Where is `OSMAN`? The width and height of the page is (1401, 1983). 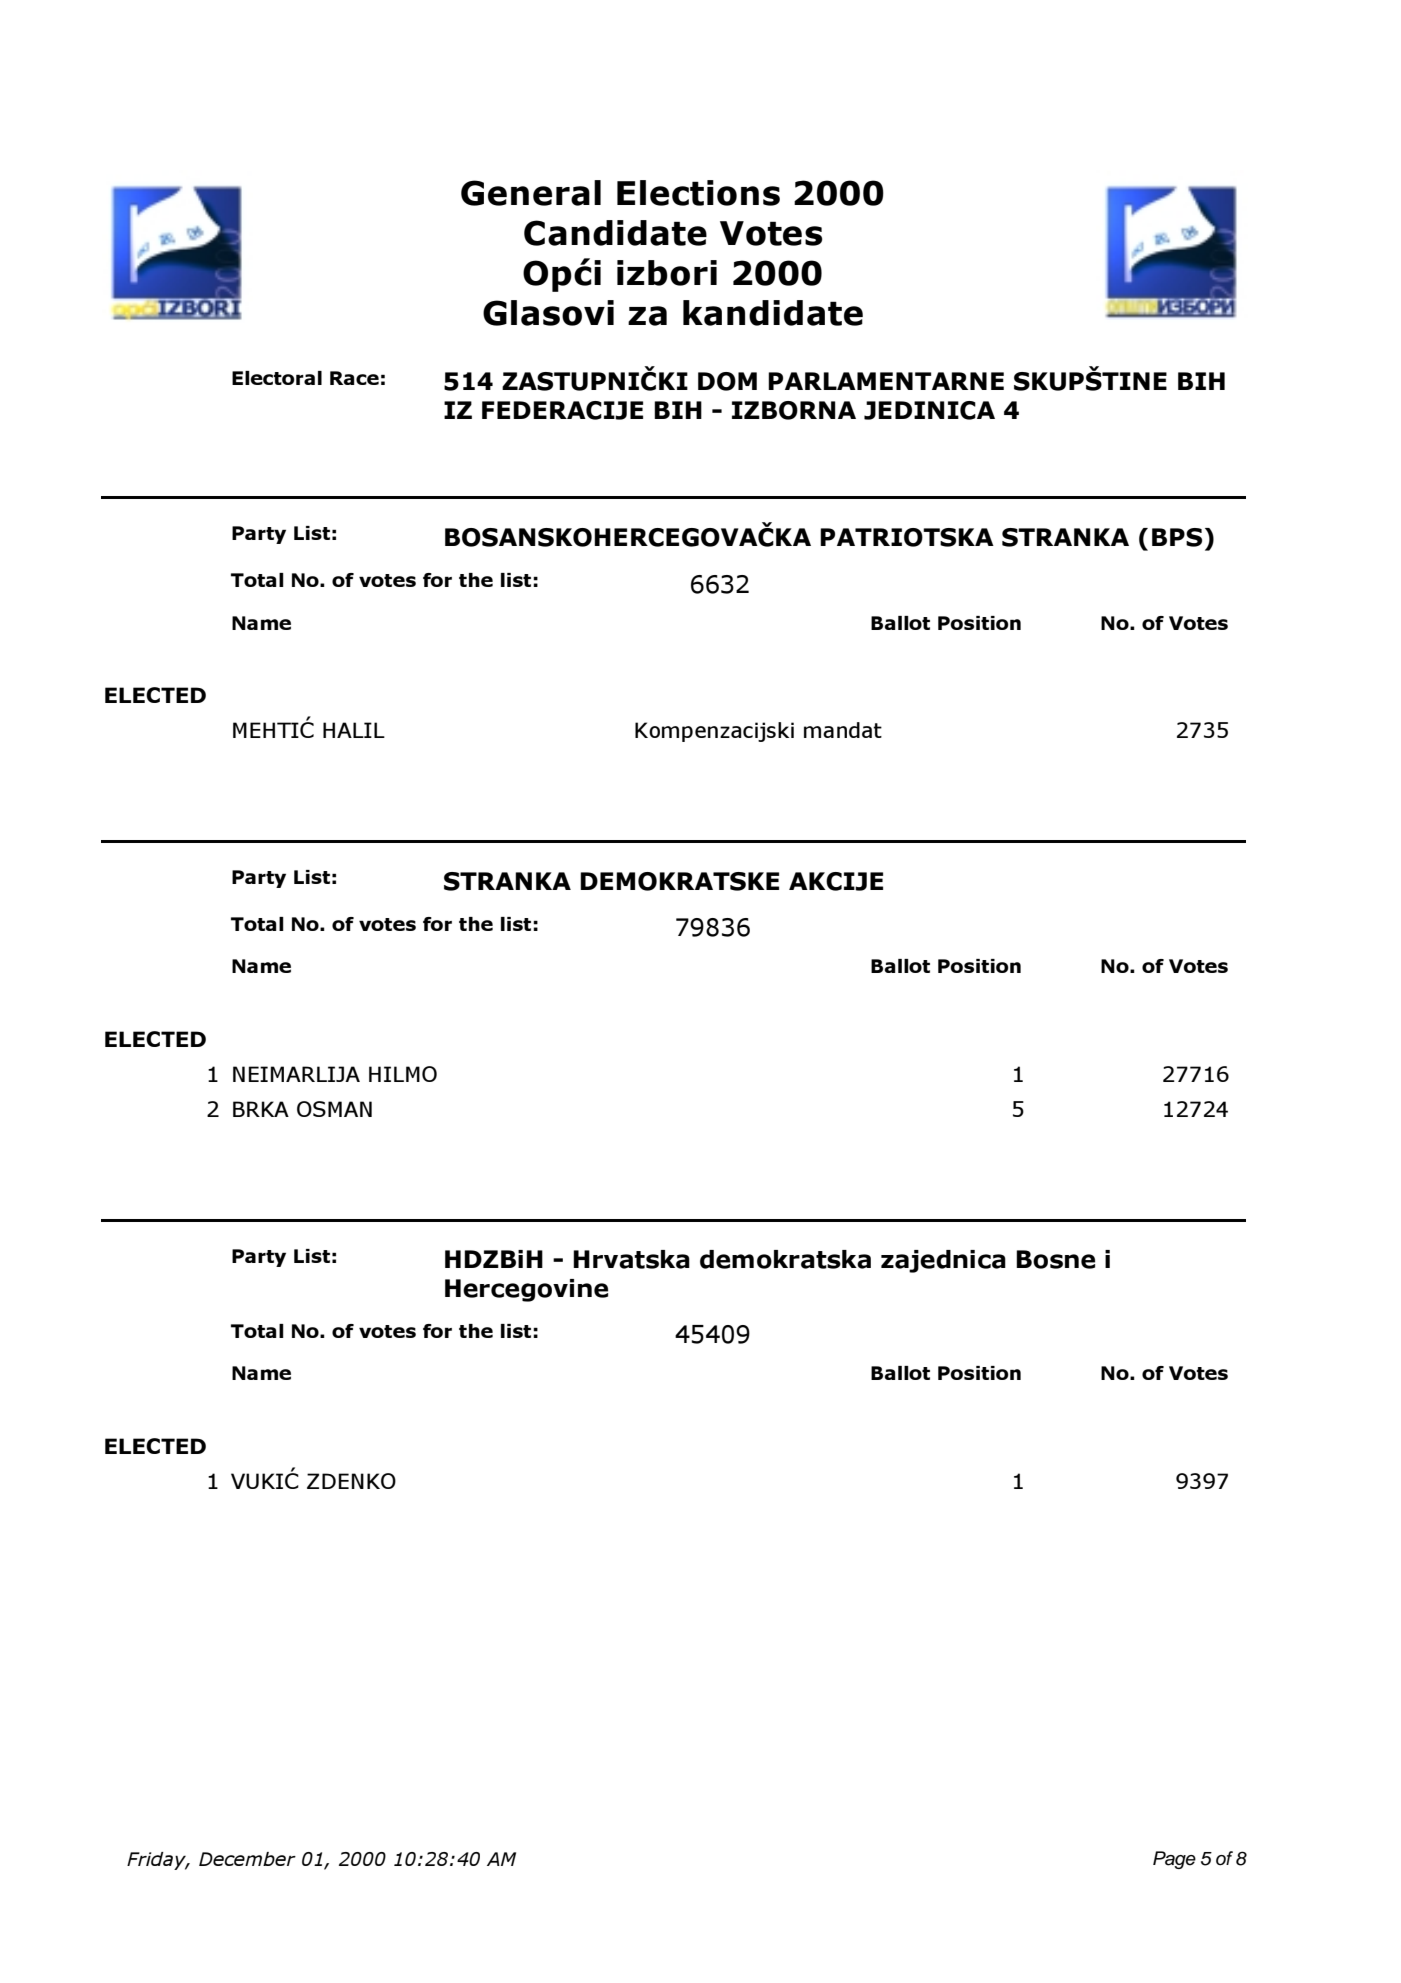 OSMAN is located at coordinates (334, 1109).
